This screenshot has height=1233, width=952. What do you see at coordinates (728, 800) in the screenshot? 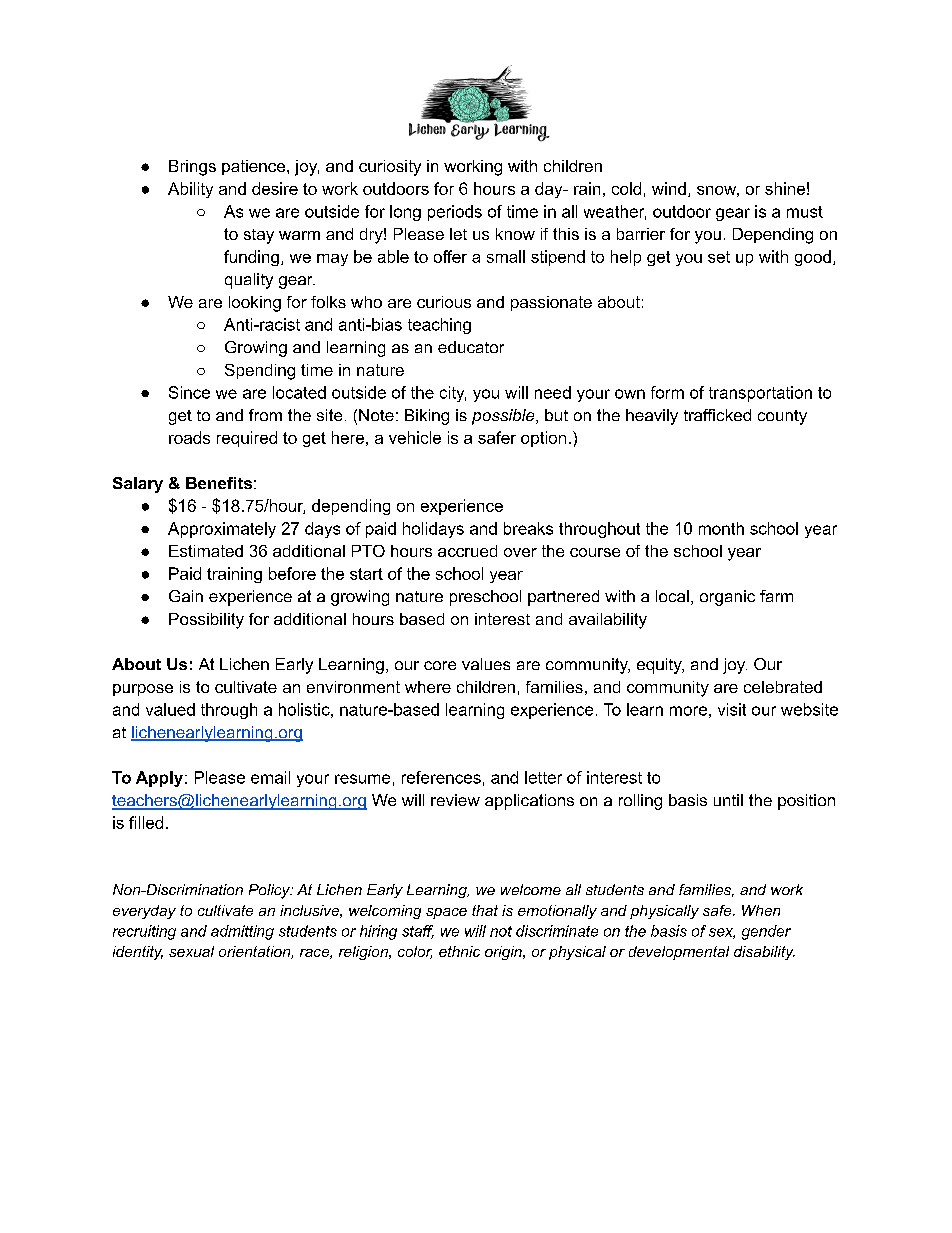
I see `until` at bounding box center [728, 800].
